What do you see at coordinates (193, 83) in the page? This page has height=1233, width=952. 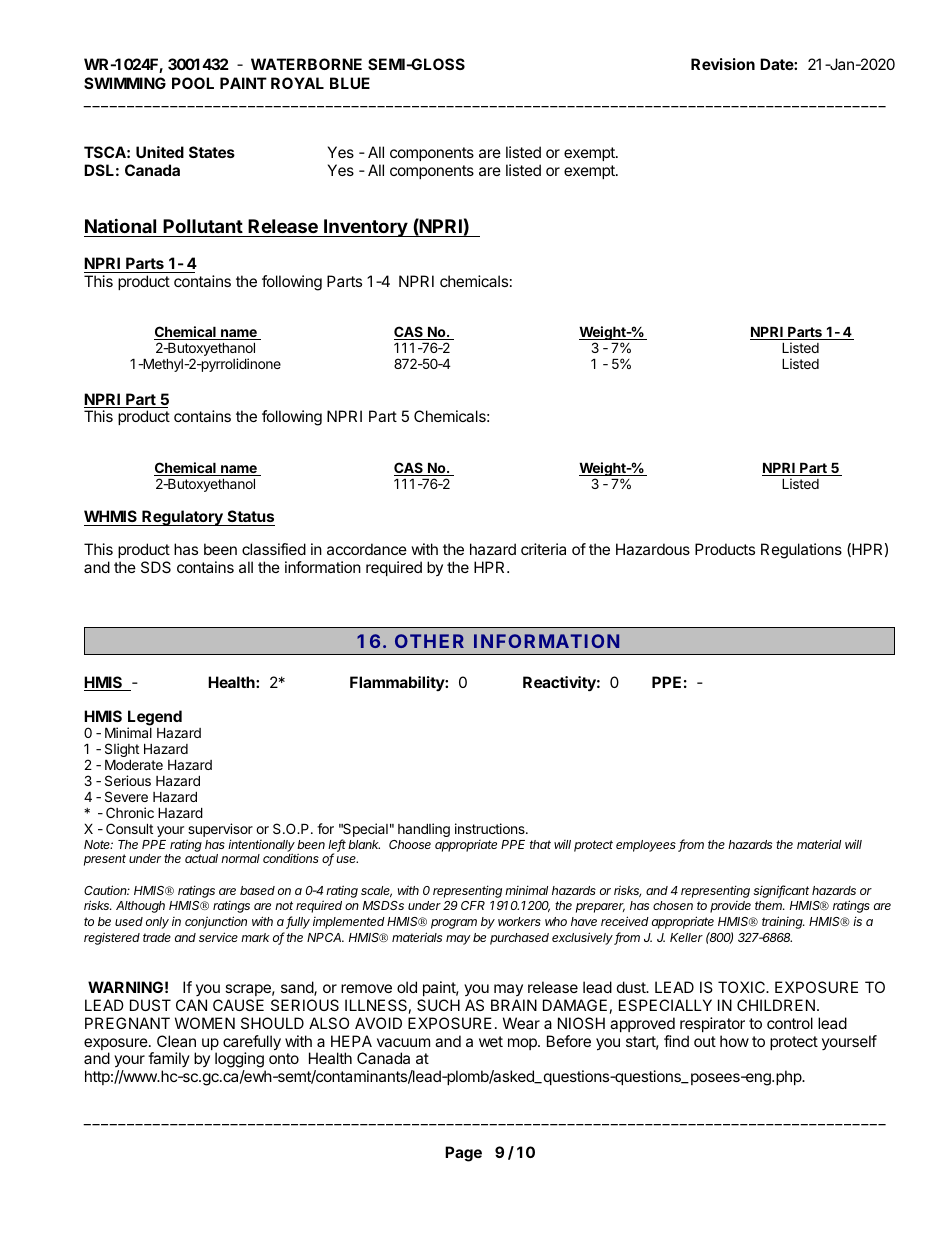 I see `POOL` at bounding box center [193, 83].
